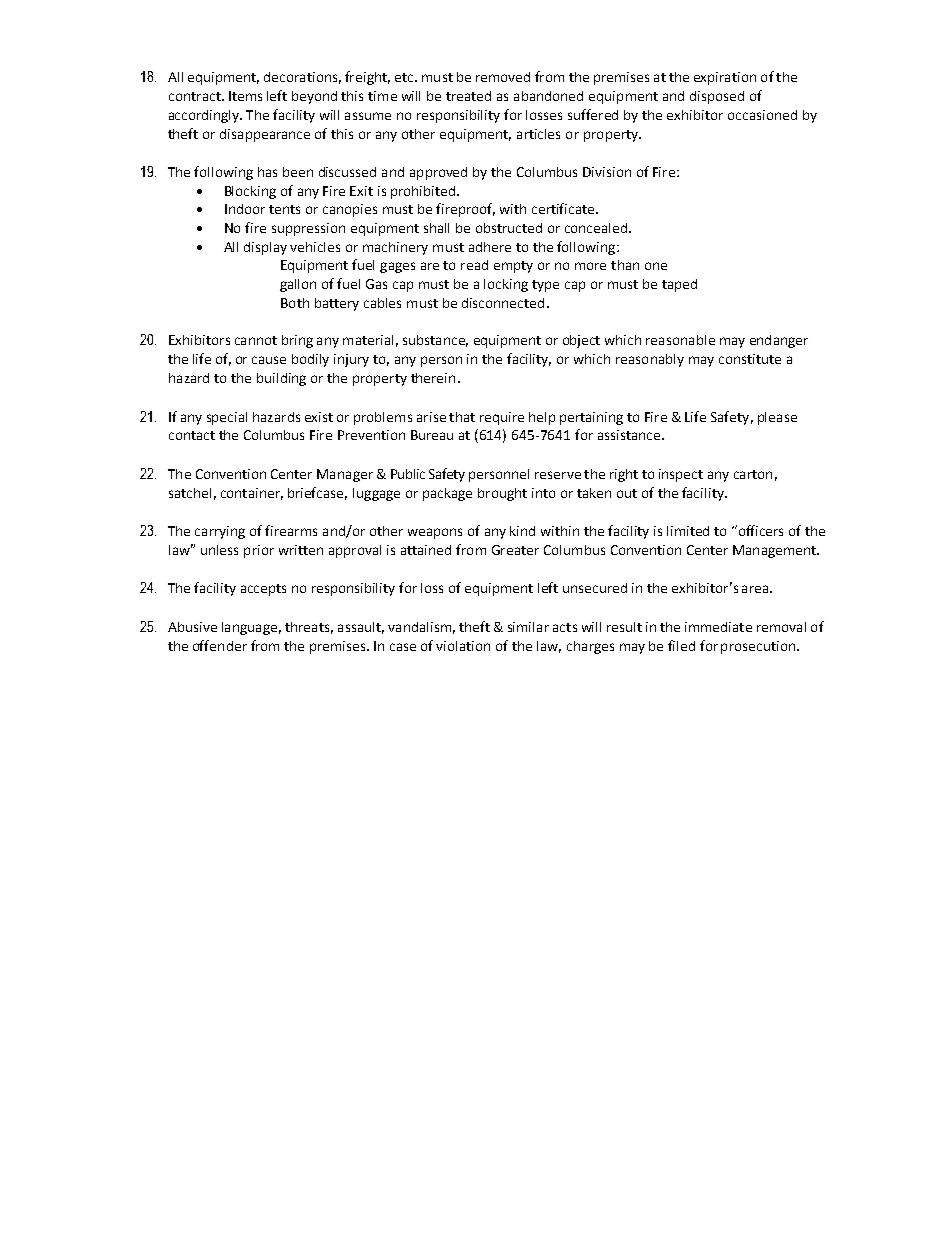  Describe the element at coordinates (245, 96) in the document. I see `Items` at that location.
